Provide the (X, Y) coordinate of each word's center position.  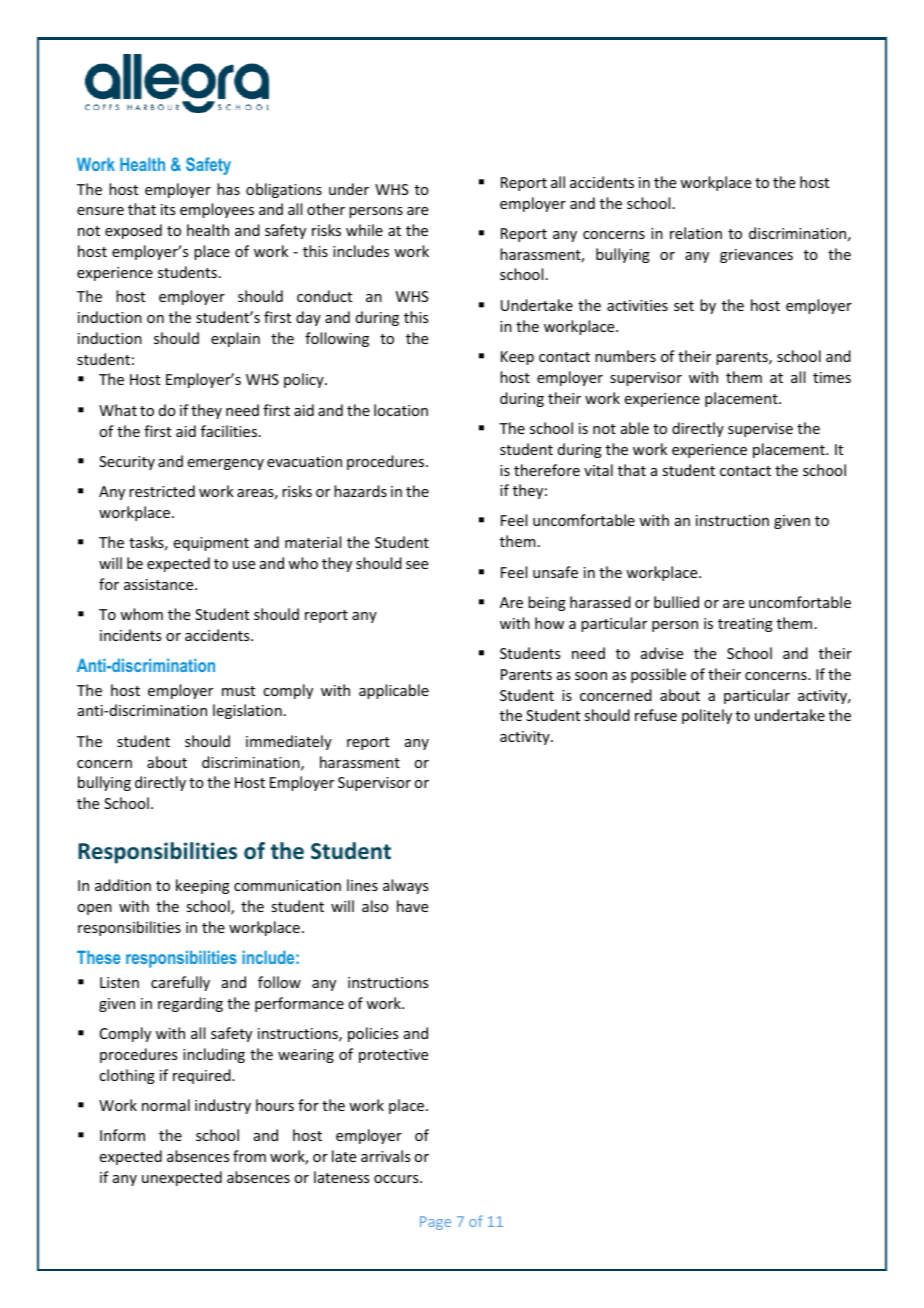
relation (696, 233)
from (249, 1156)
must (238, 691)
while (364, 230)
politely (707, 716)
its (168, 209)
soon (591, 676)
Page (435, 1223)
